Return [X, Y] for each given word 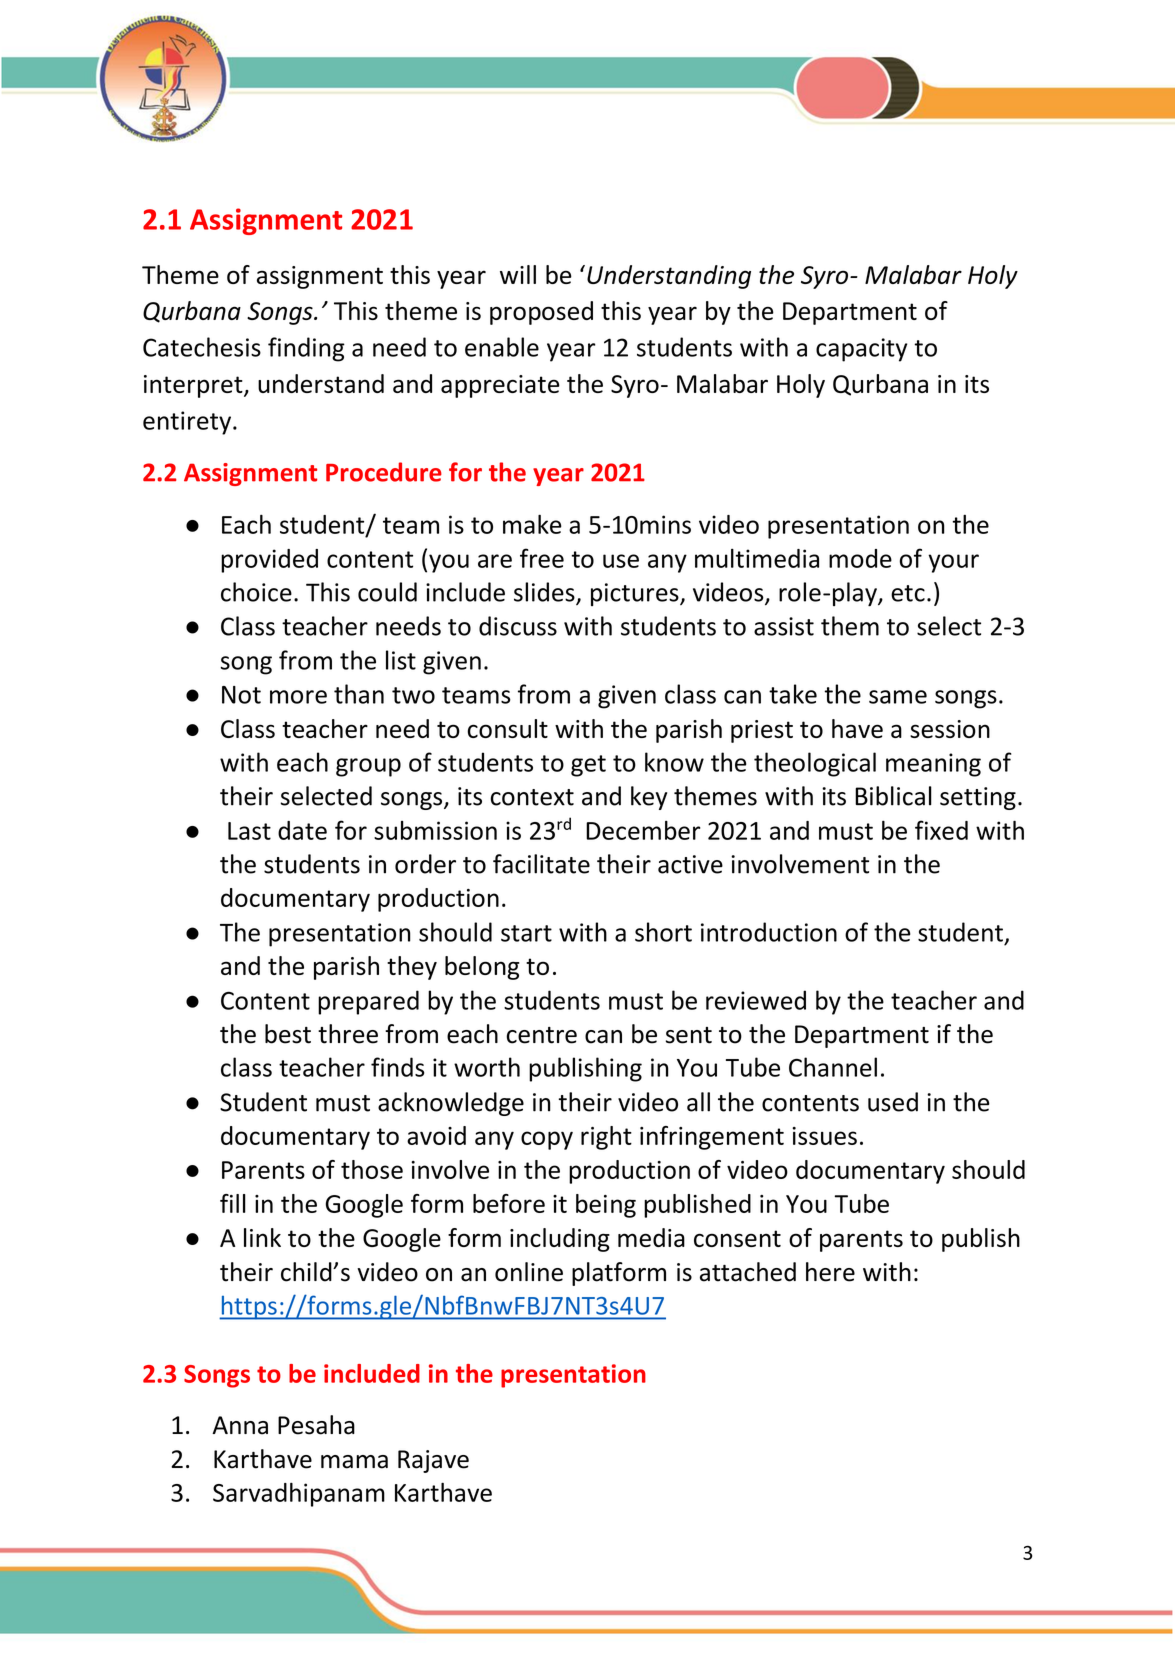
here [830, 1272]
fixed [941, 830]
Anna [240, 1425]
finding [306, 349]
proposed [541, 313]
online [529, 1272]
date [302, 830]
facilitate [541, 864]
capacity [861, 350]
